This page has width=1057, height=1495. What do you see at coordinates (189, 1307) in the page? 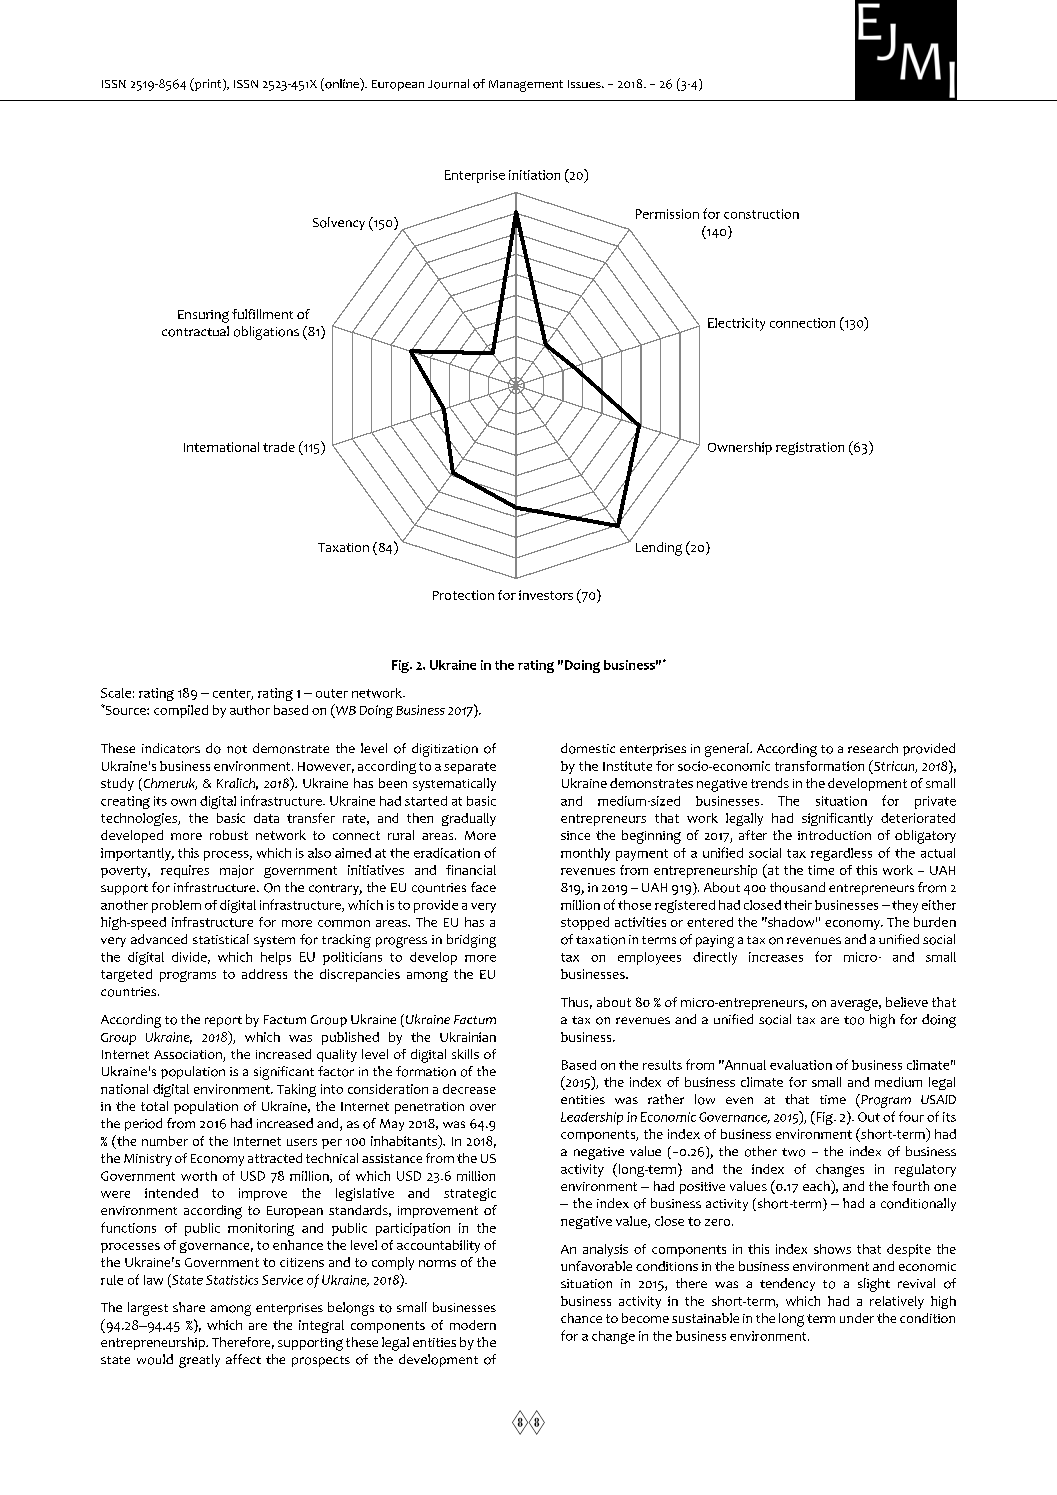
I see `share` at bounding box center [189, 1307].
